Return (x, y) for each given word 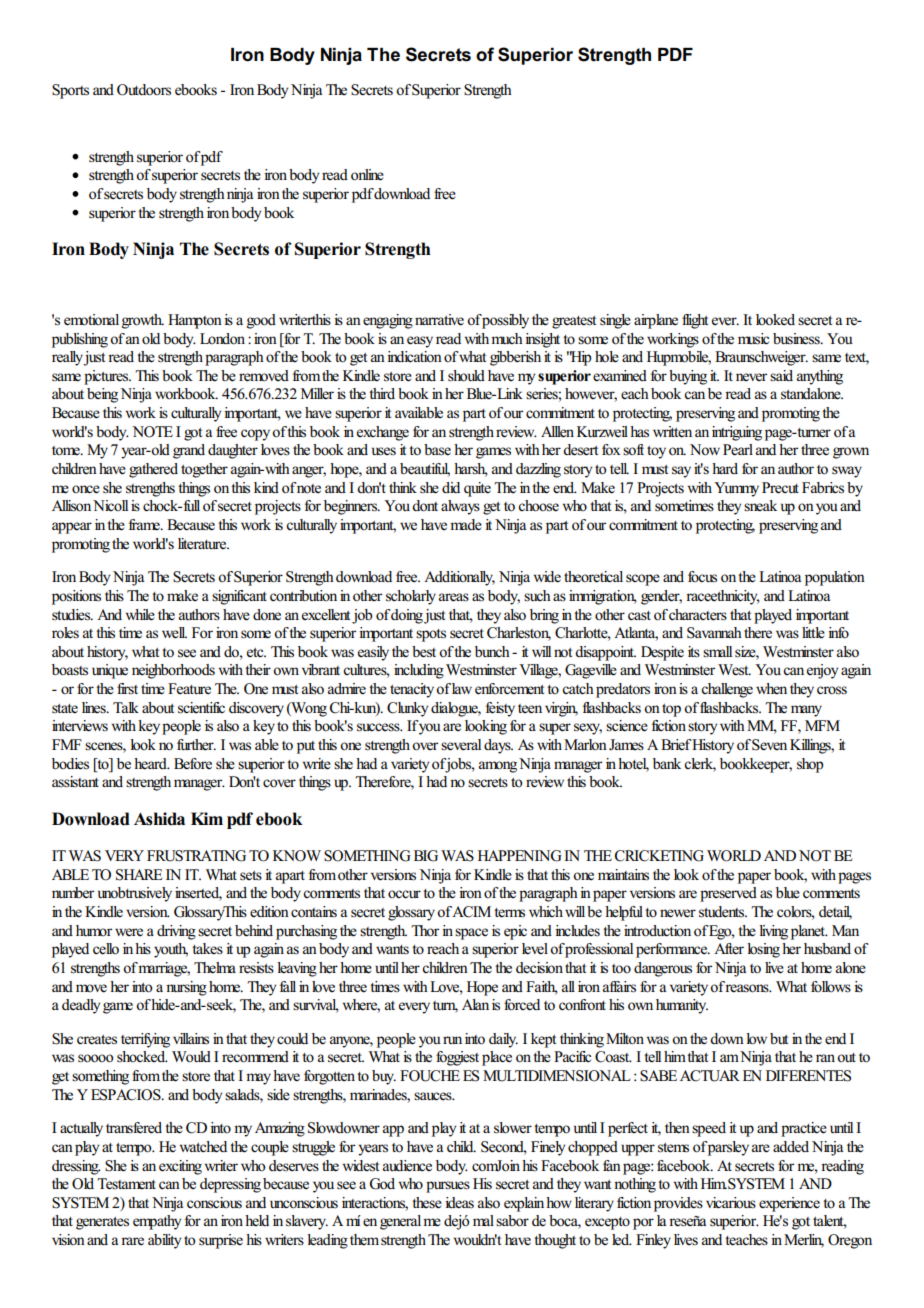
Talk (126, 707)
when (771, 689)
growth (143, 321)
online (367, 175)
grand (189, 451)
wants (392, 949)
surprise (221, 1241)
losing (763, 950)
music (753, 339)
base (437, 450)
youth (171, 950)
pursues (448, 1187)
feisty (500, 709)
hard (725, 468)
